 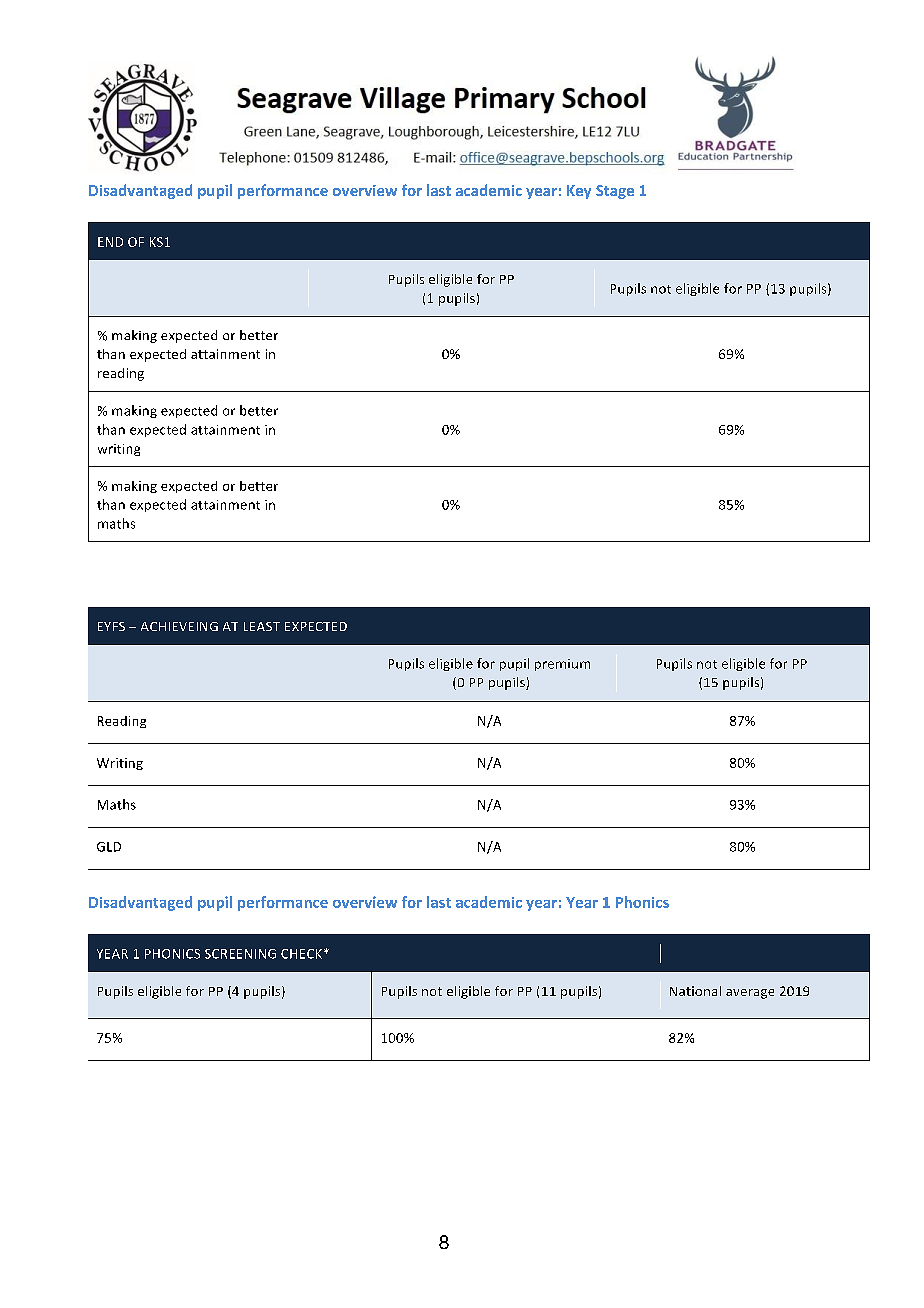 What do you see at coordinates (240, 954) in the document?
I see `SCREENING` at bounding box center [240, 954].
